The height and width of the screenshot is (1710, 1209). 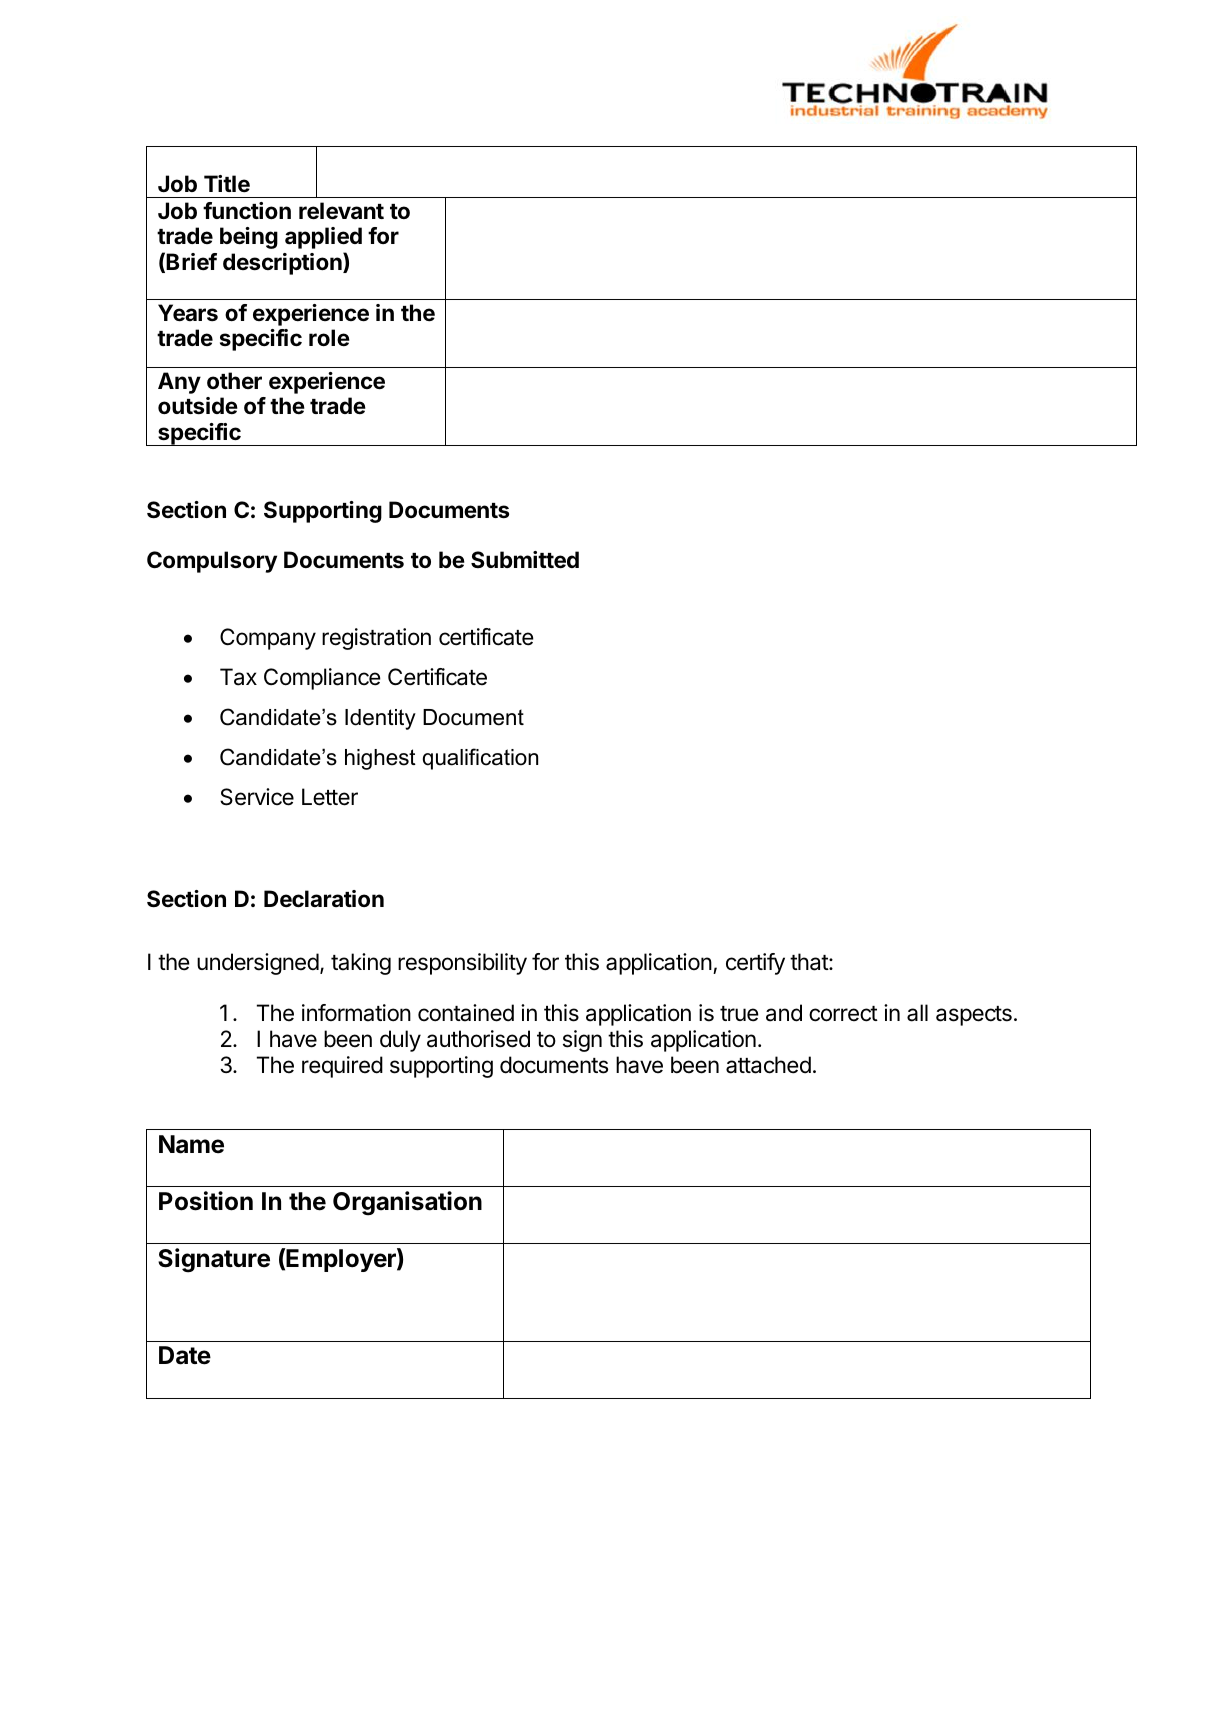 I want to click on Organisation, so click(x=407, y=1203).
